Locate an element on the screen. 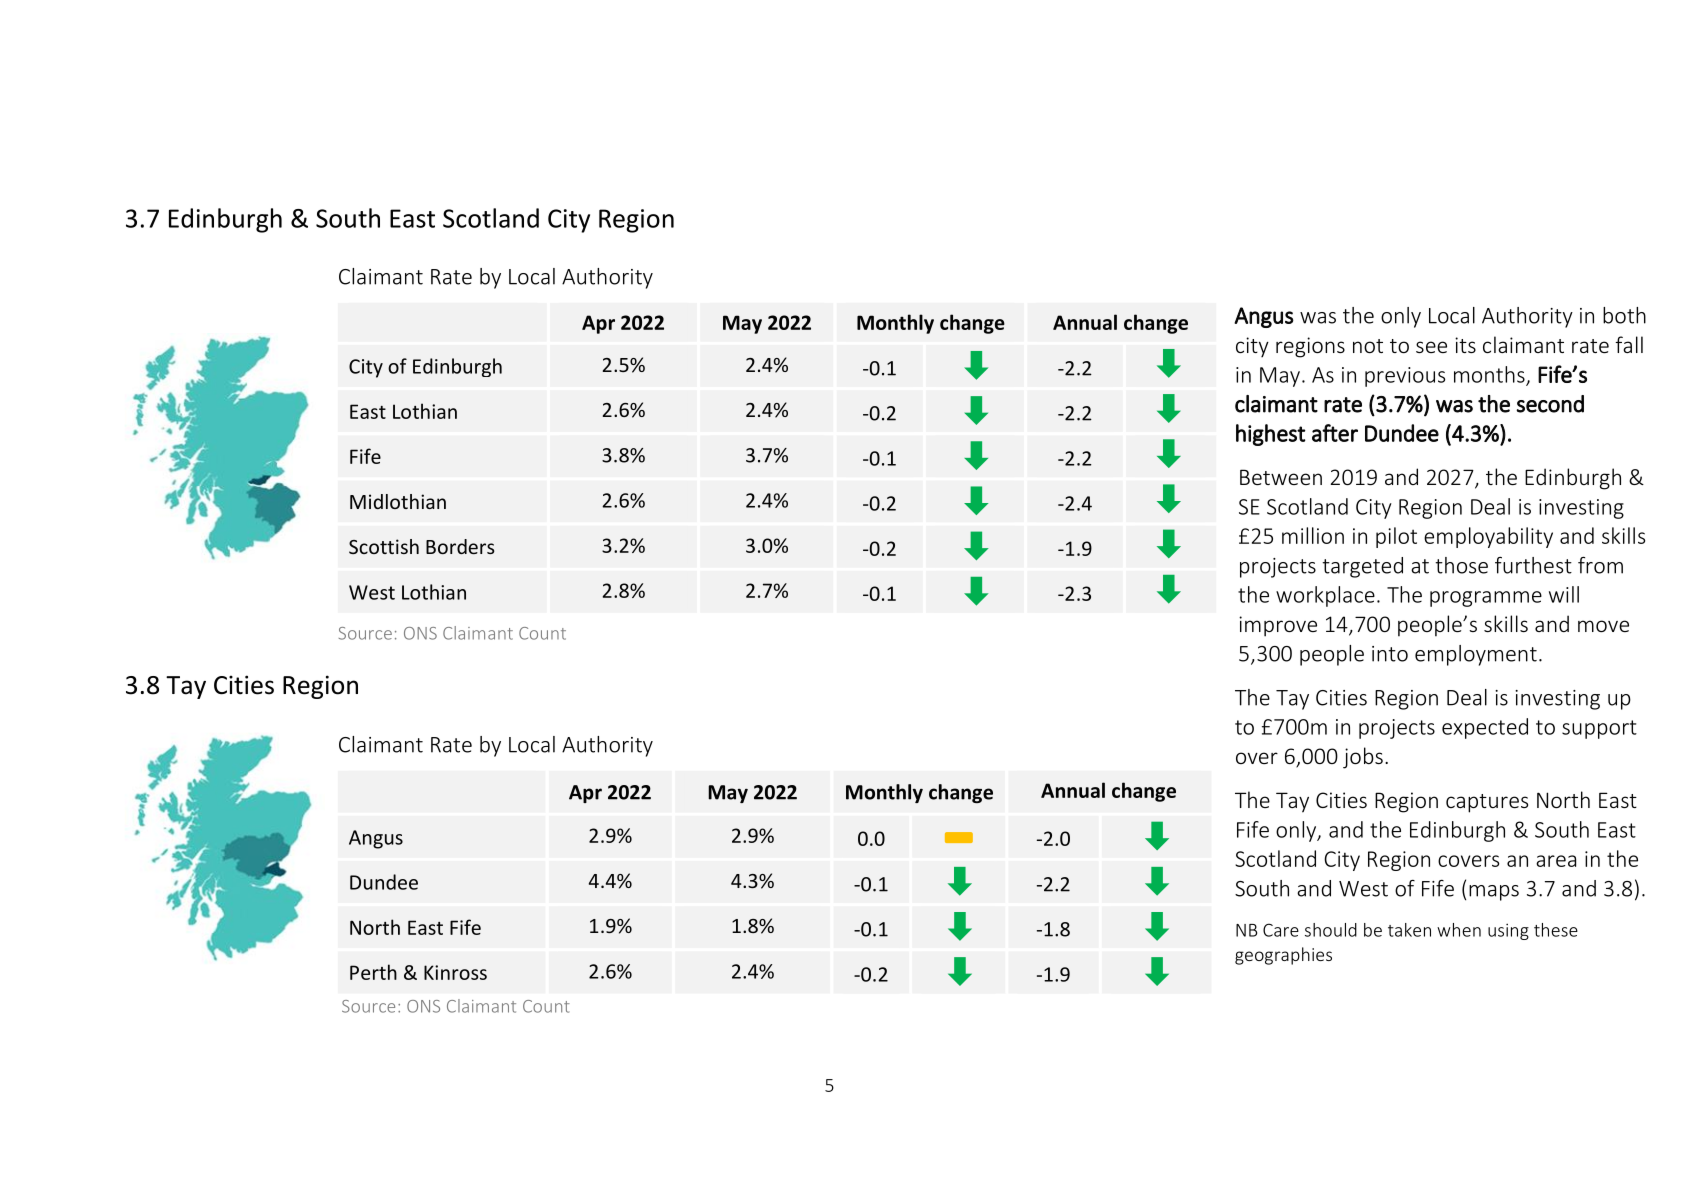 This screenshot has width=1690, height=1195. Borders is located at coordinates (460, 546).
